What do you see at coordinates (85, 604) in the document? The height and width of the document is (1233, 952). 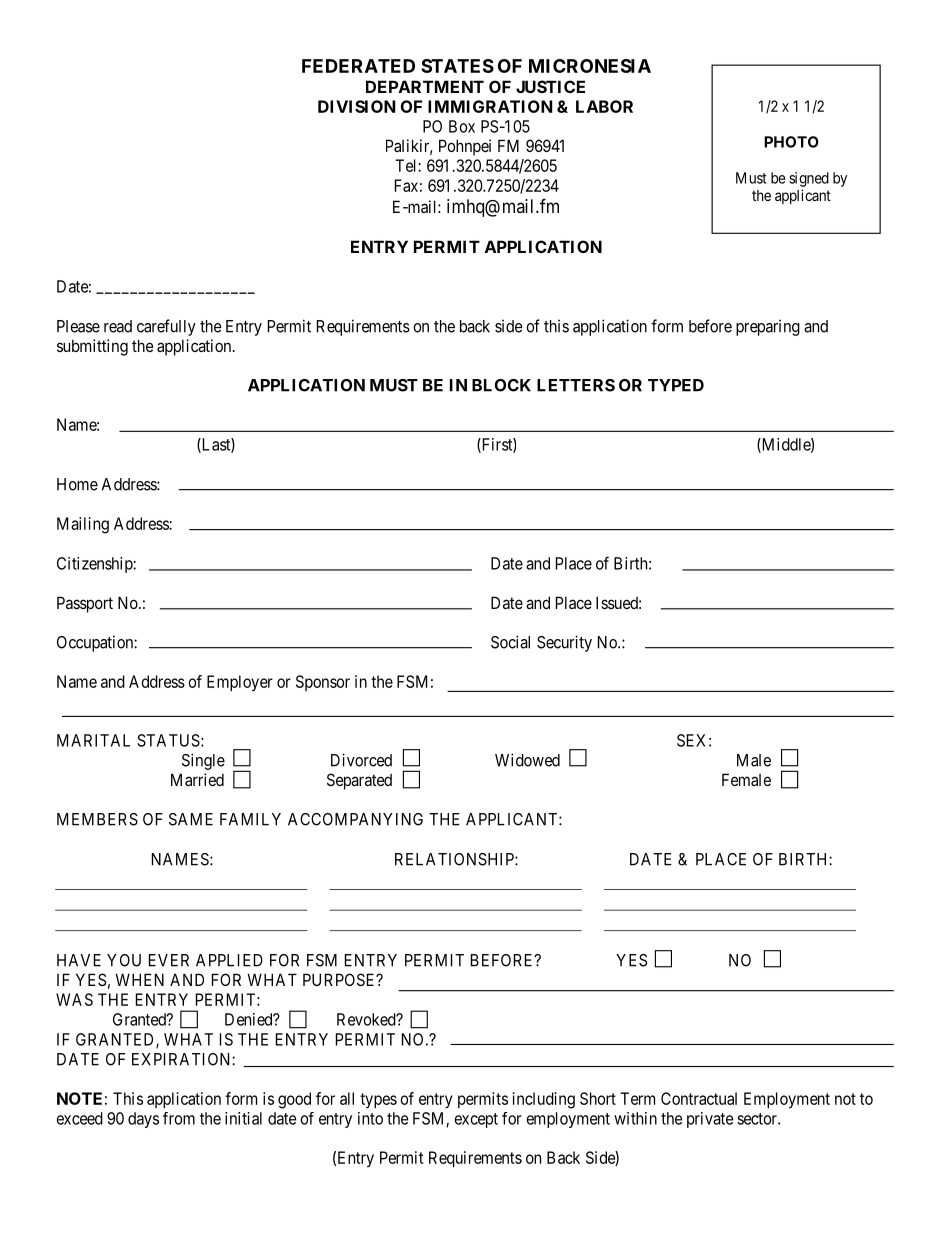 I see `Passport` at bounding box center [85, 604].
